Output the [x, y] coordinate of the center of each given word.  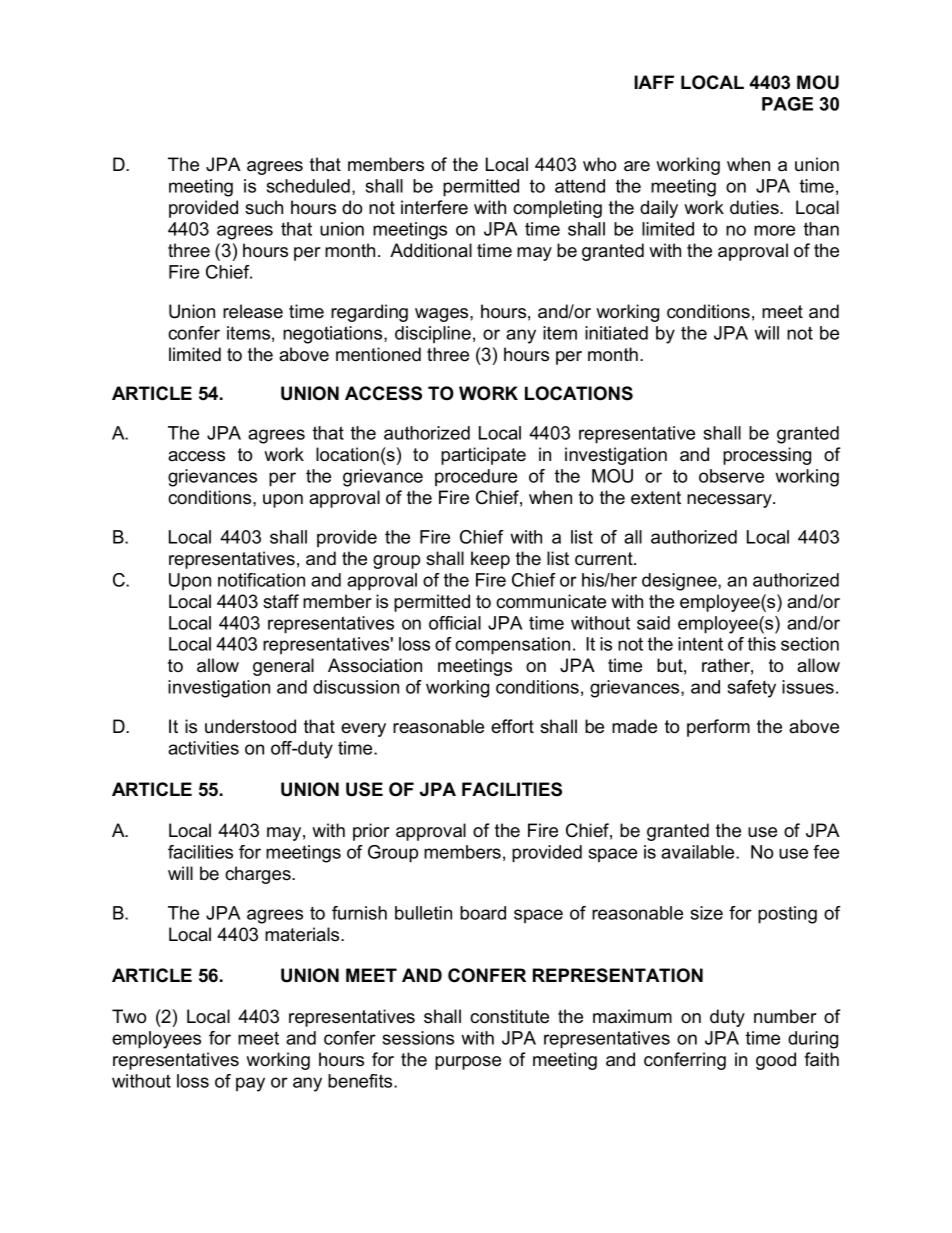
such [264, 207]
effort [512, 726]
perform [718, 728]
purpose [468, 1063]
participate [483, 456]
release [253, 311]
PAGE [787, 104]
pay [250, 1084]
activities [203, 748]
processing [767, 456]
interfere [434, 207]
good [776, 1061]
